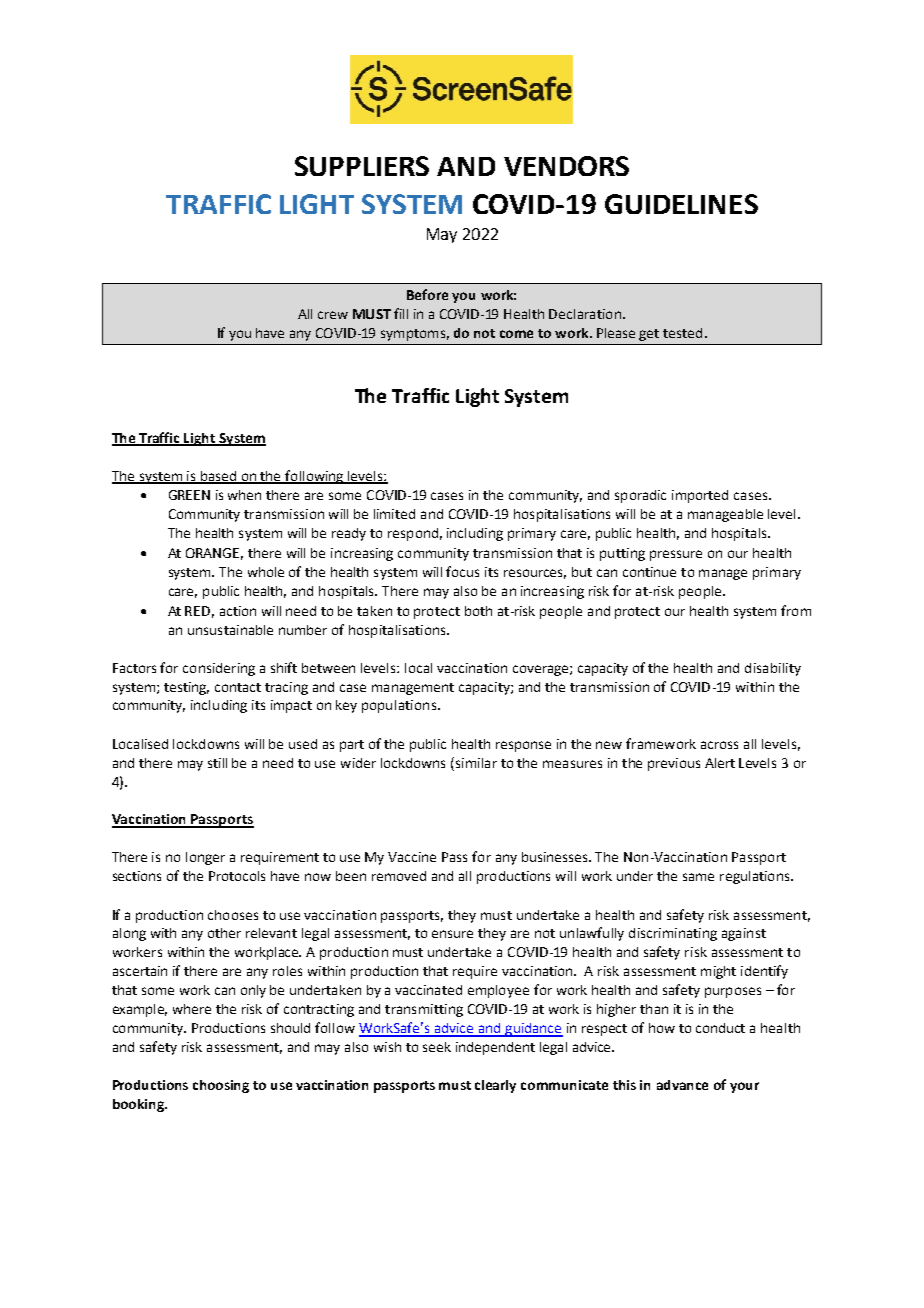 This page has width=924, height=1308. I want to click on your, so click(744, 1087).
